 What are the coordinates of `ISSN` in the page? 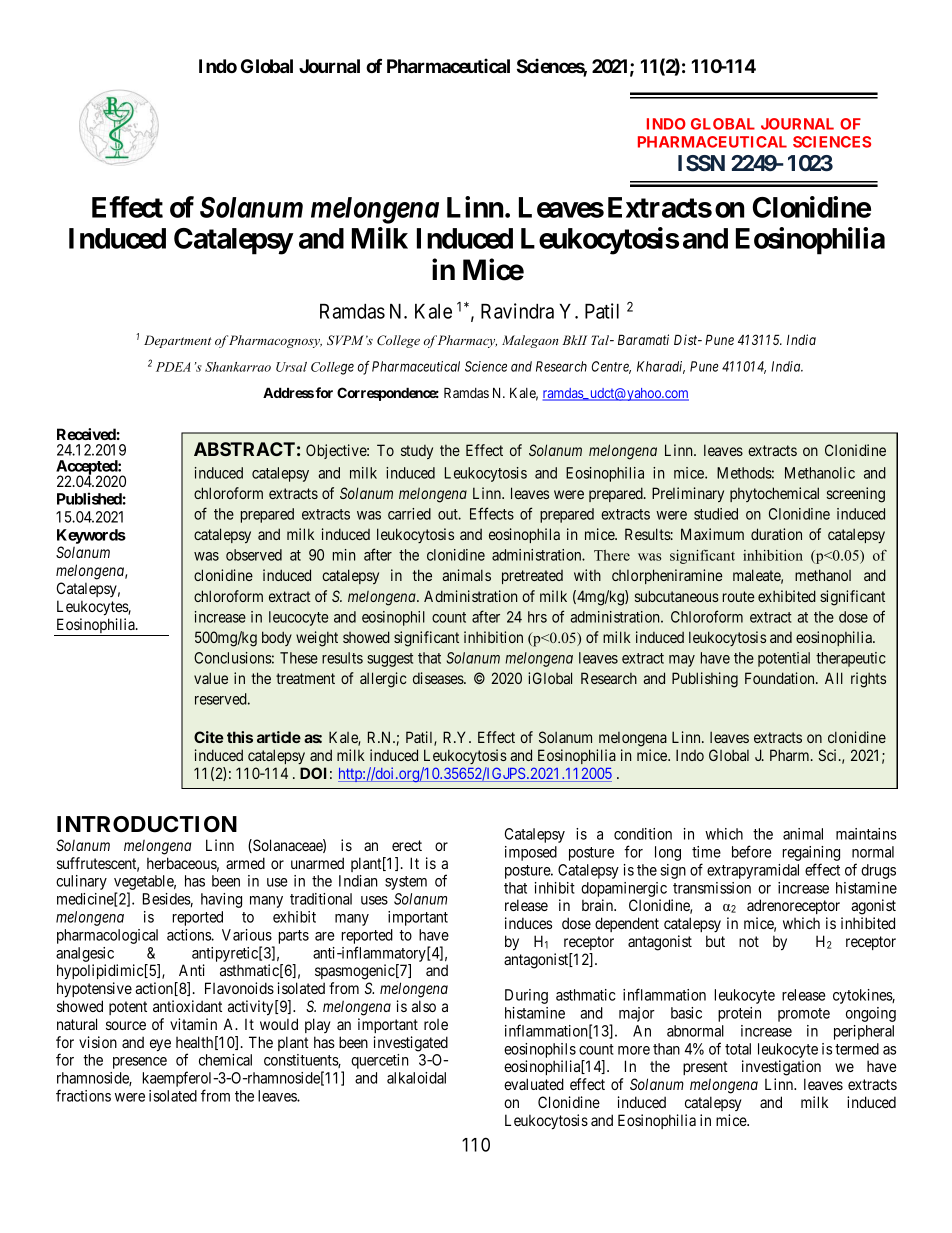 It's located at (701, 163).
